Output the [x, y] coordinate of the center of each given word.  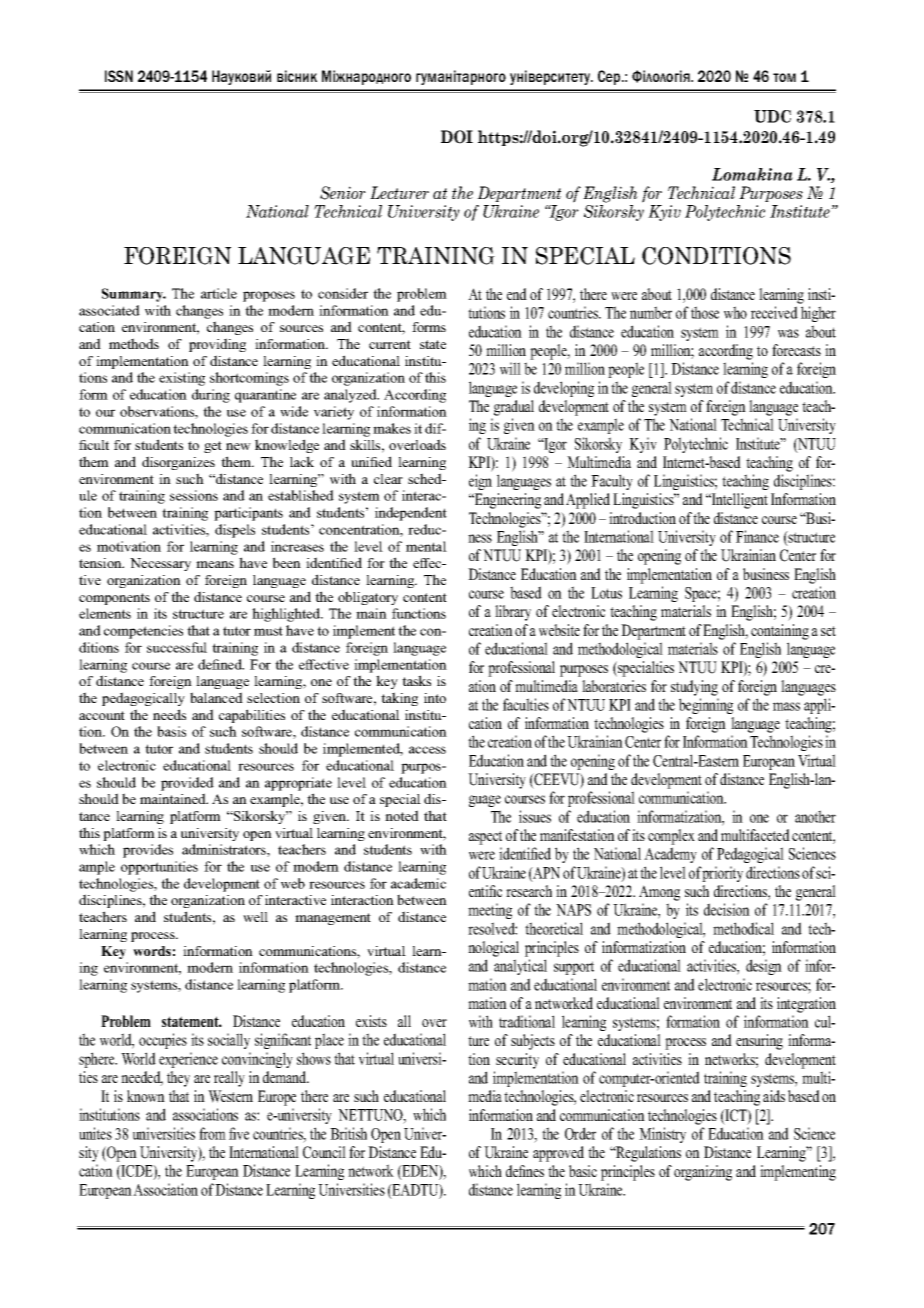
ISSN [119, 76]
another [815, 816]
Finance [757, 536]
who [735, 312]
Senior [343, 193]
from [212, 1133]
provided [187, 784]
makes [392, 428]
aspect [485, 838]
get [213, 447]
